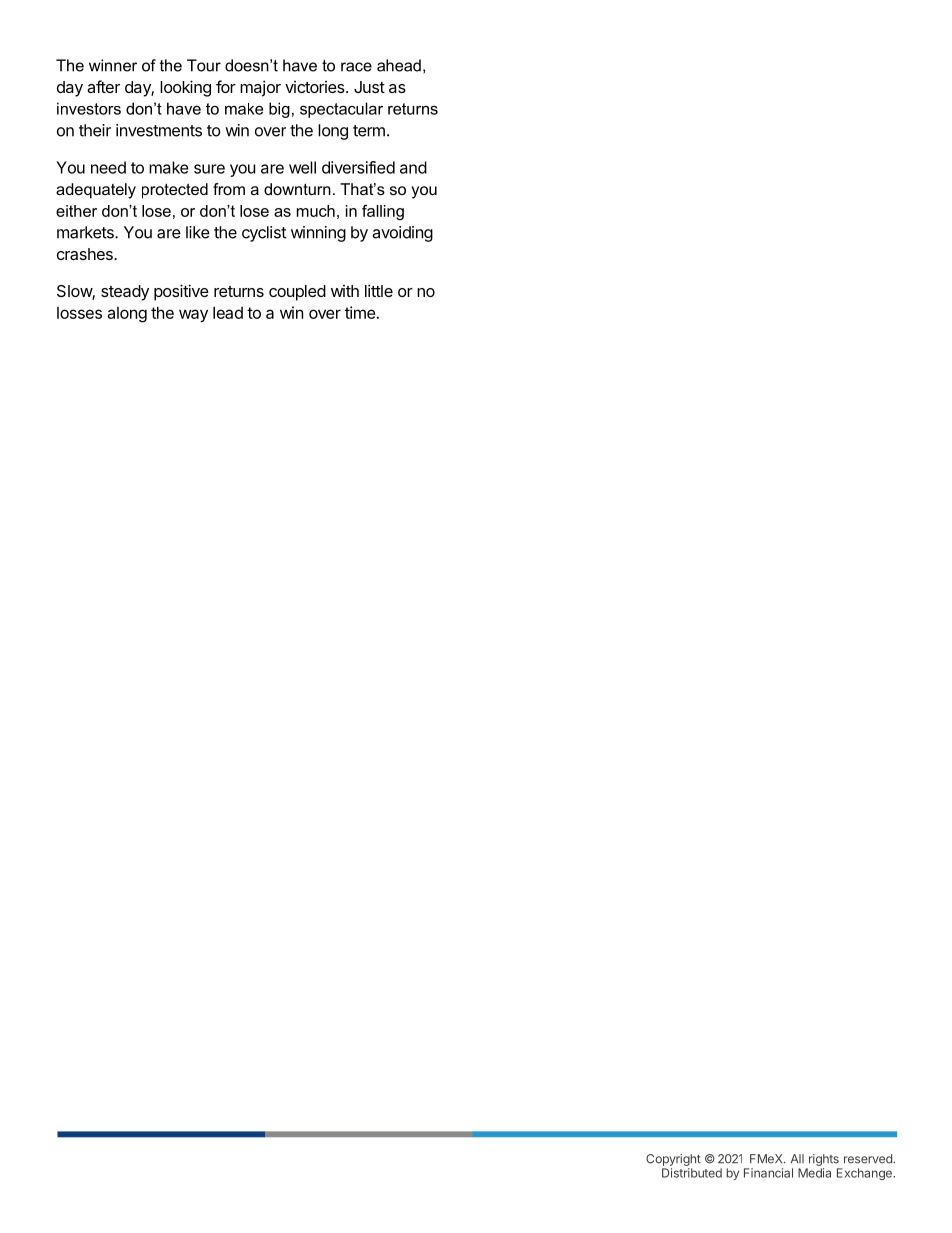 This screenshot has height=1233, width=952. I want to click on Financial, so click(768, 1173).
